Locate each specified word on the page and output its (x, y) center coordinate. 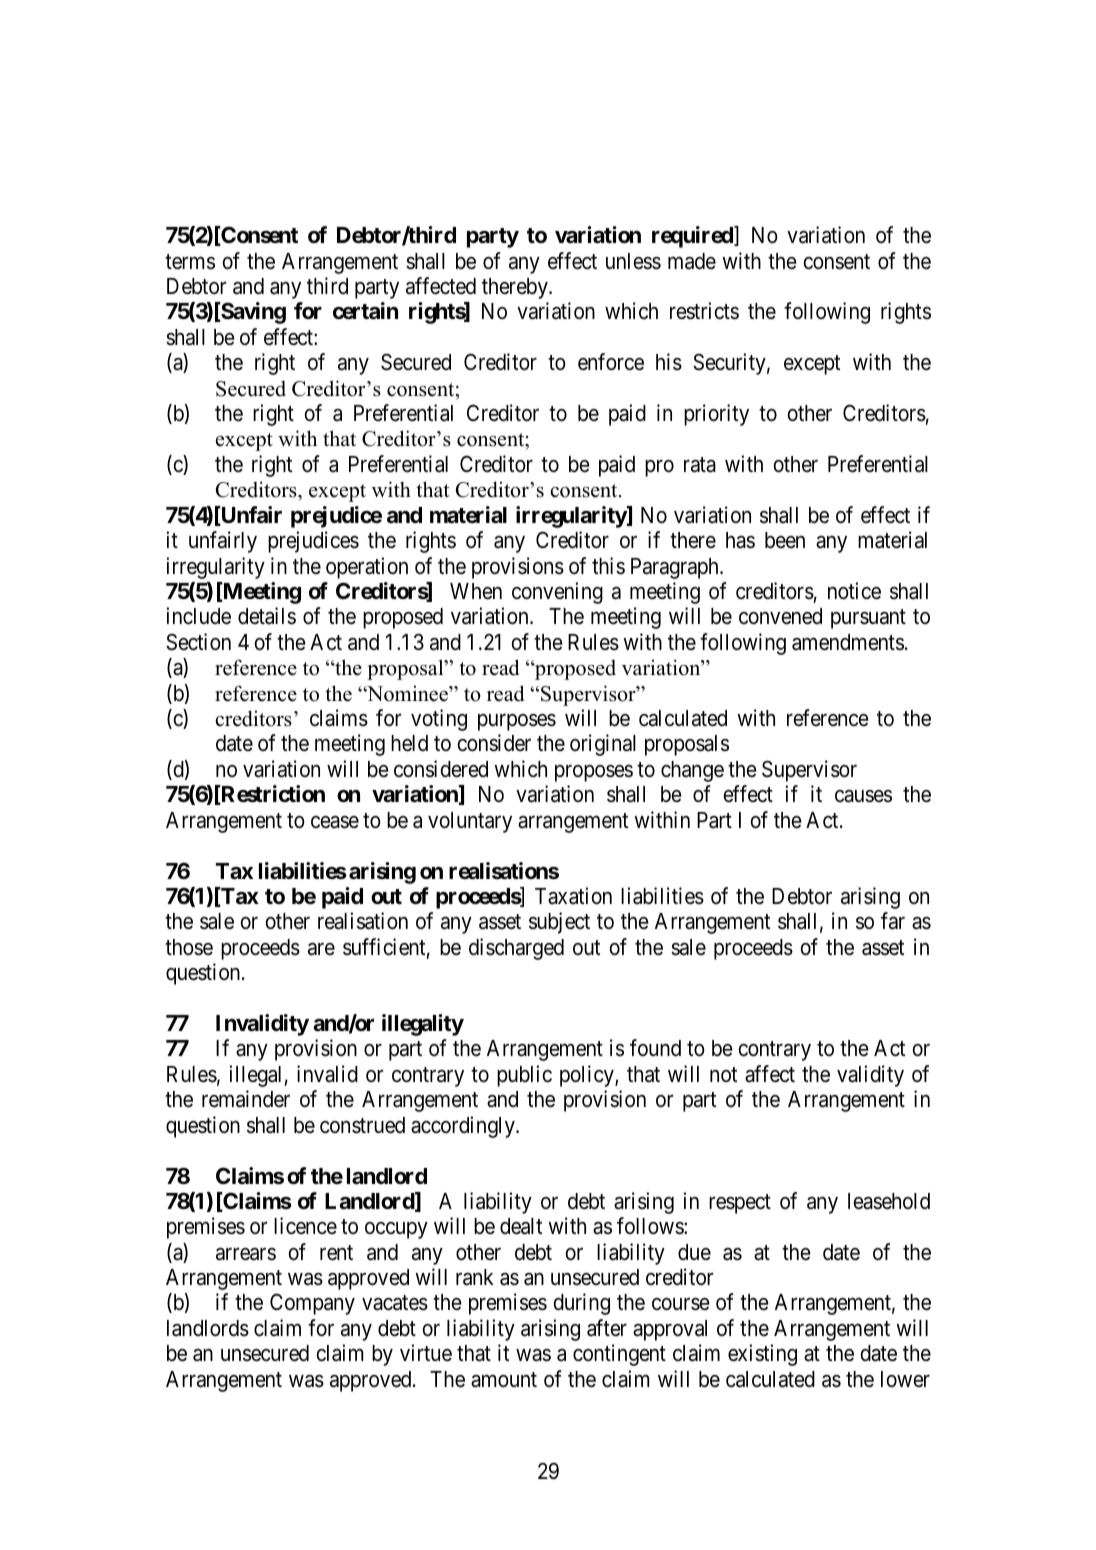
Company (312, 1304)
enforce (611, 362)
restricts (704, 311)
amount (504, 1380)
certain (365, 311)
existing (762, 1355)
